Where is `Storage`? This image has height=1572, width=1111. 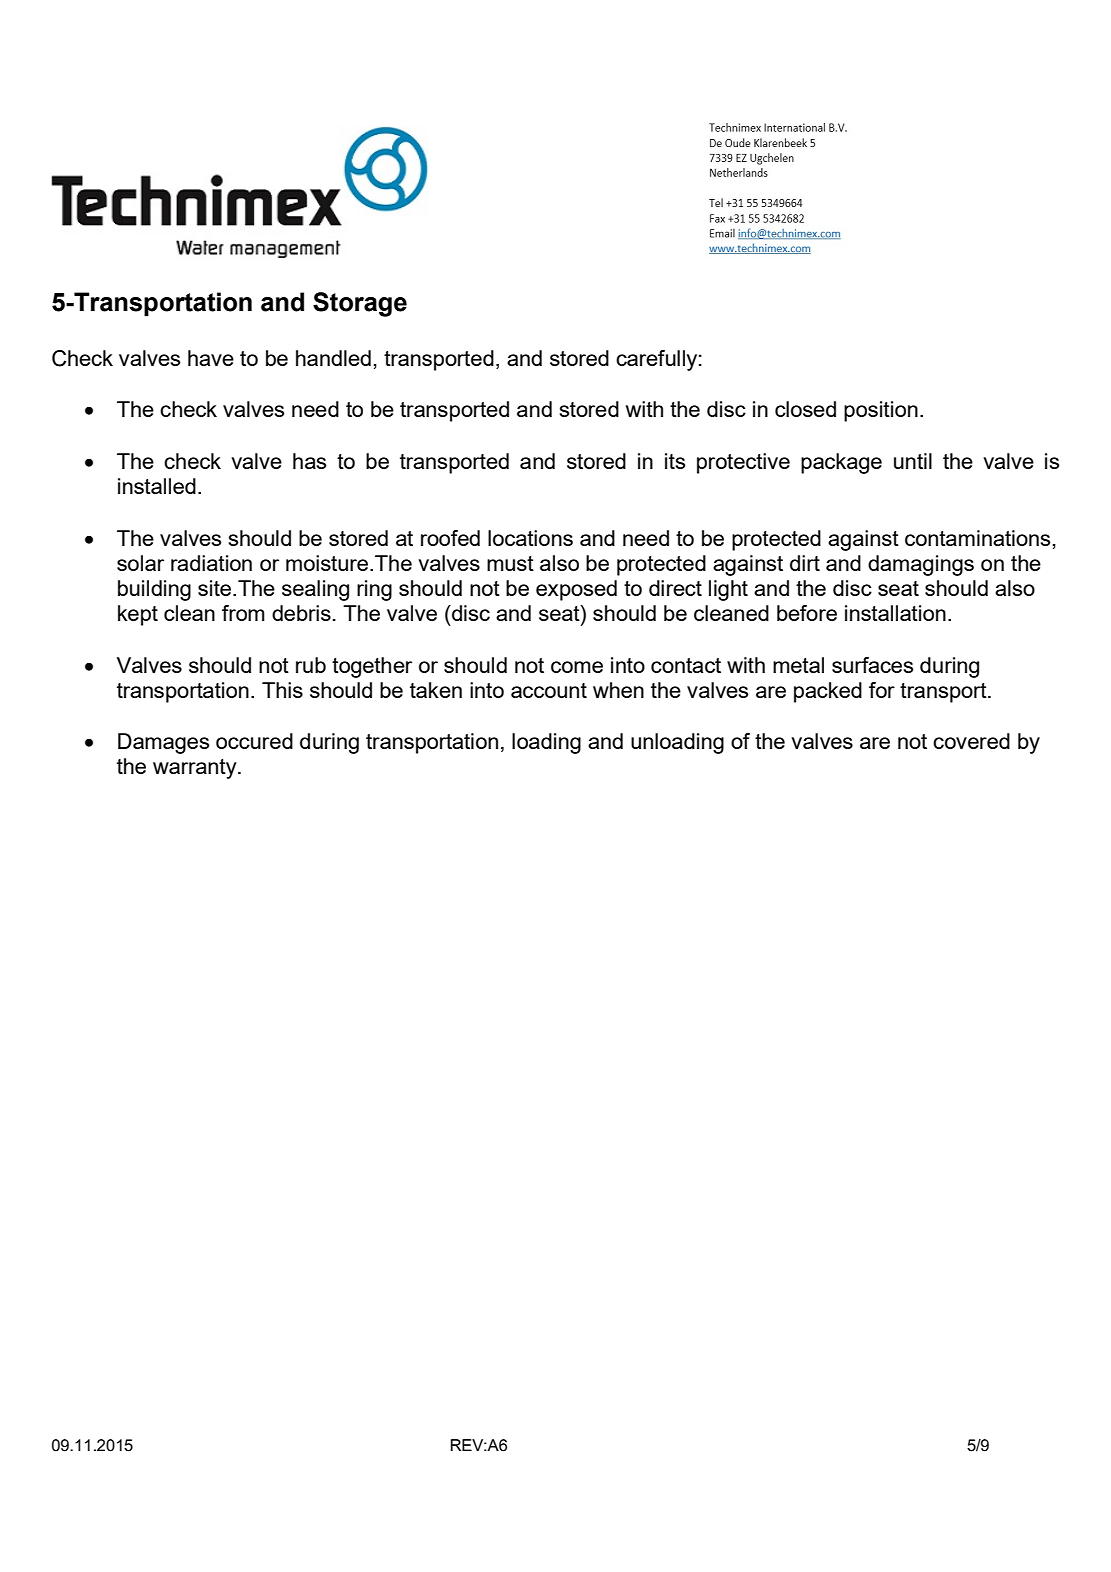 Storage is located at coordinates (360, 304).
